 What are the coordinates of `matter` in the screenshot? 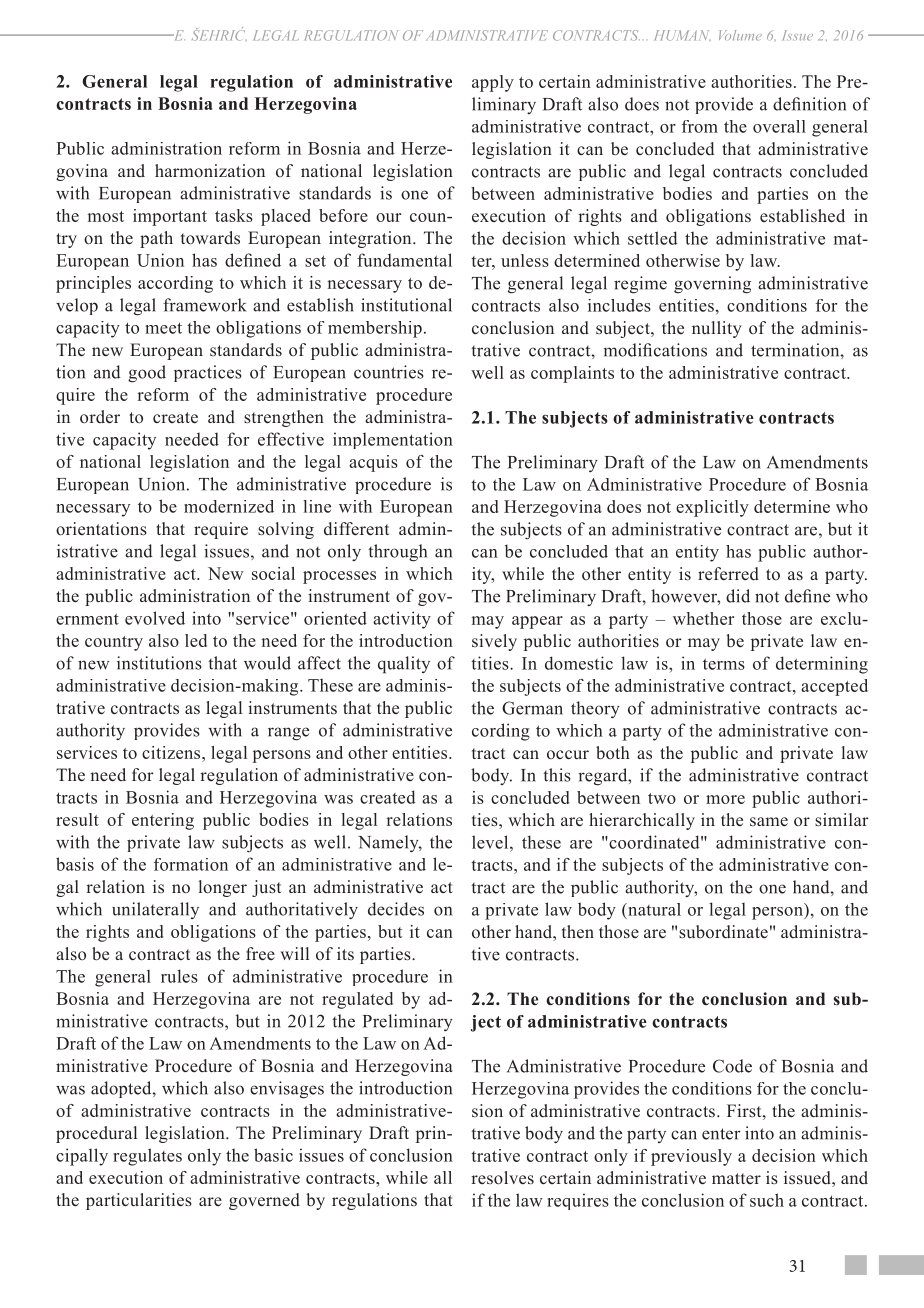 It's located at (736, 1178).
